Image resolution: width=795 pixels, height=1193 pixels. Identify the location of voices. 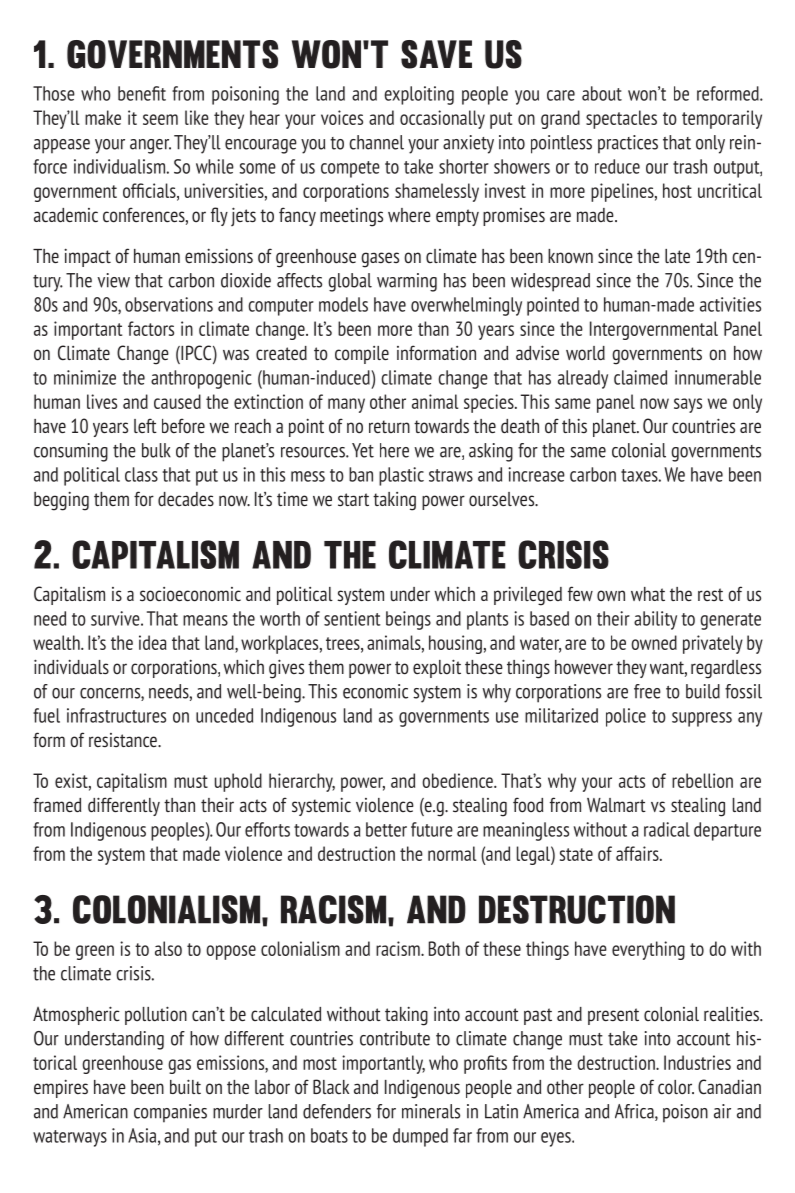
(342, 117).
